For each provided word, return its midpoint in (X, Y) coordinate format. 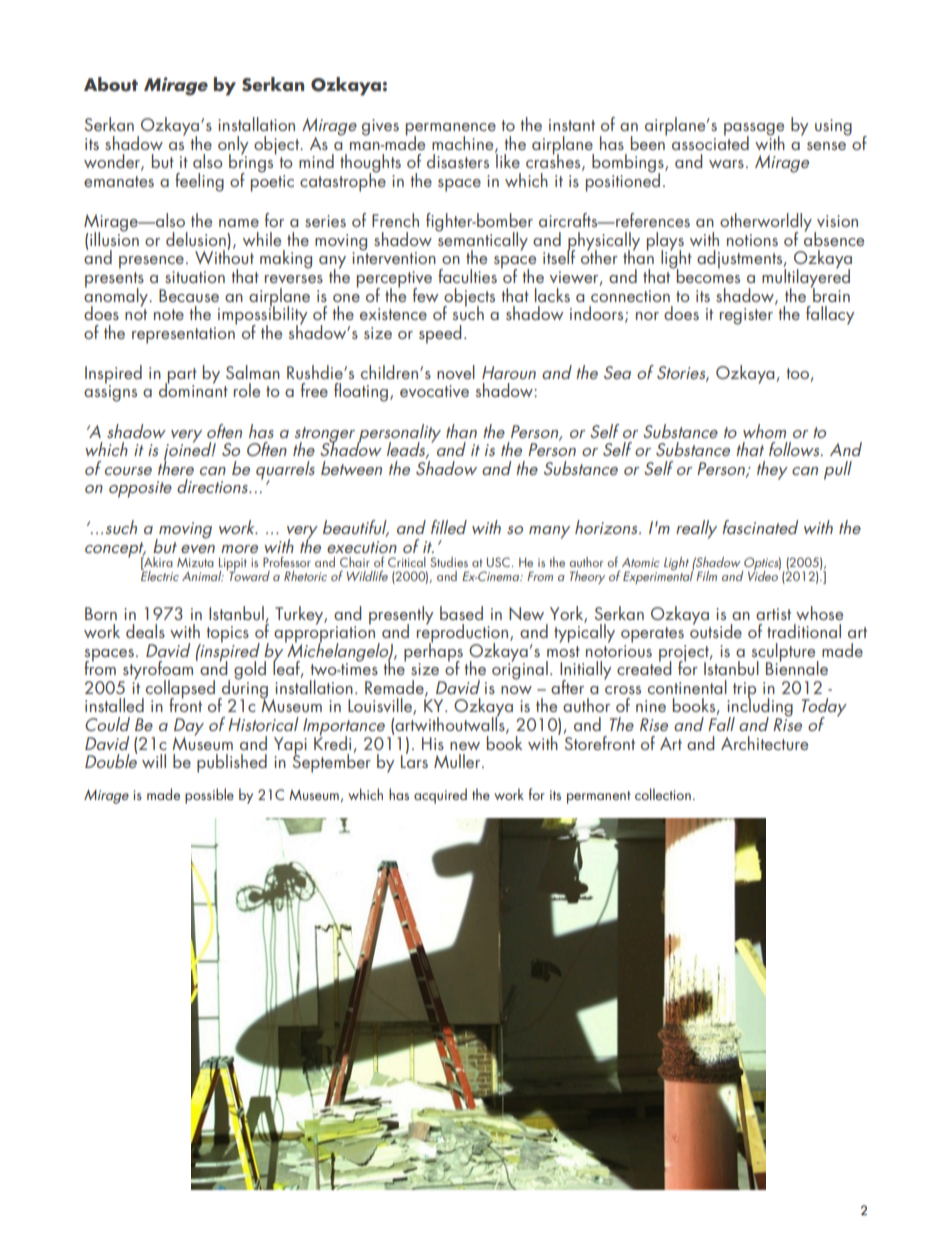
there (176, 467)
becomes (707, 275)
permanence (451, 130)
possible (209, 796)
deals (145, 631)
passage (754, 130)
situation (195, 277)
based (461, 613)
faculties (467, 276)
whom (764, 431)
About (111, 84)
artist (773, 614)
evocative (434, 391)
